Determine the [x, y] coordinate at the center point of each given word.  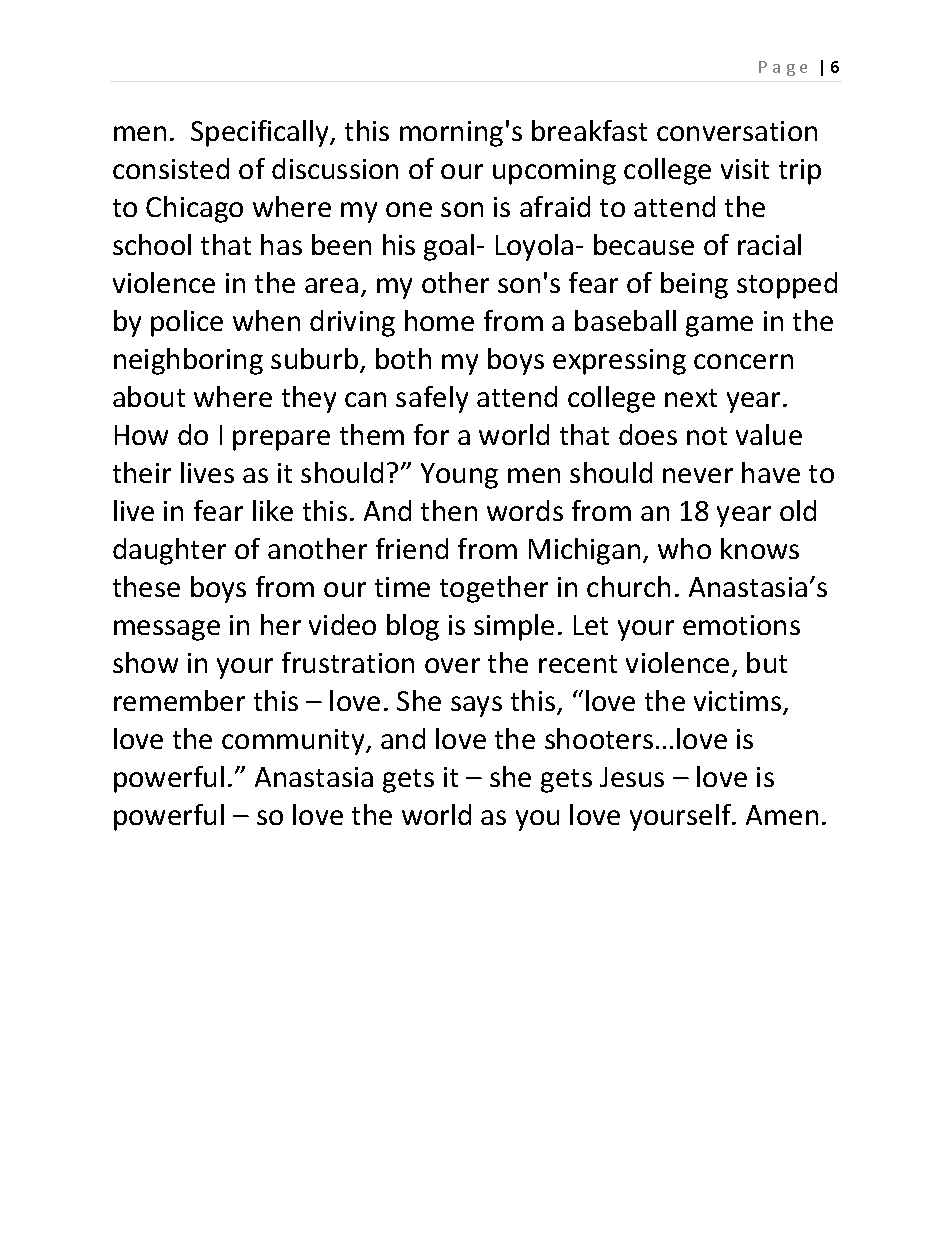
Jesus [632, 777]
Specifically [261, 133]
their [142, 472]
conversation [737, 131]
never [698, 475]
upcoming [554, 172]
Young [459, 476]
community [294, 742]
